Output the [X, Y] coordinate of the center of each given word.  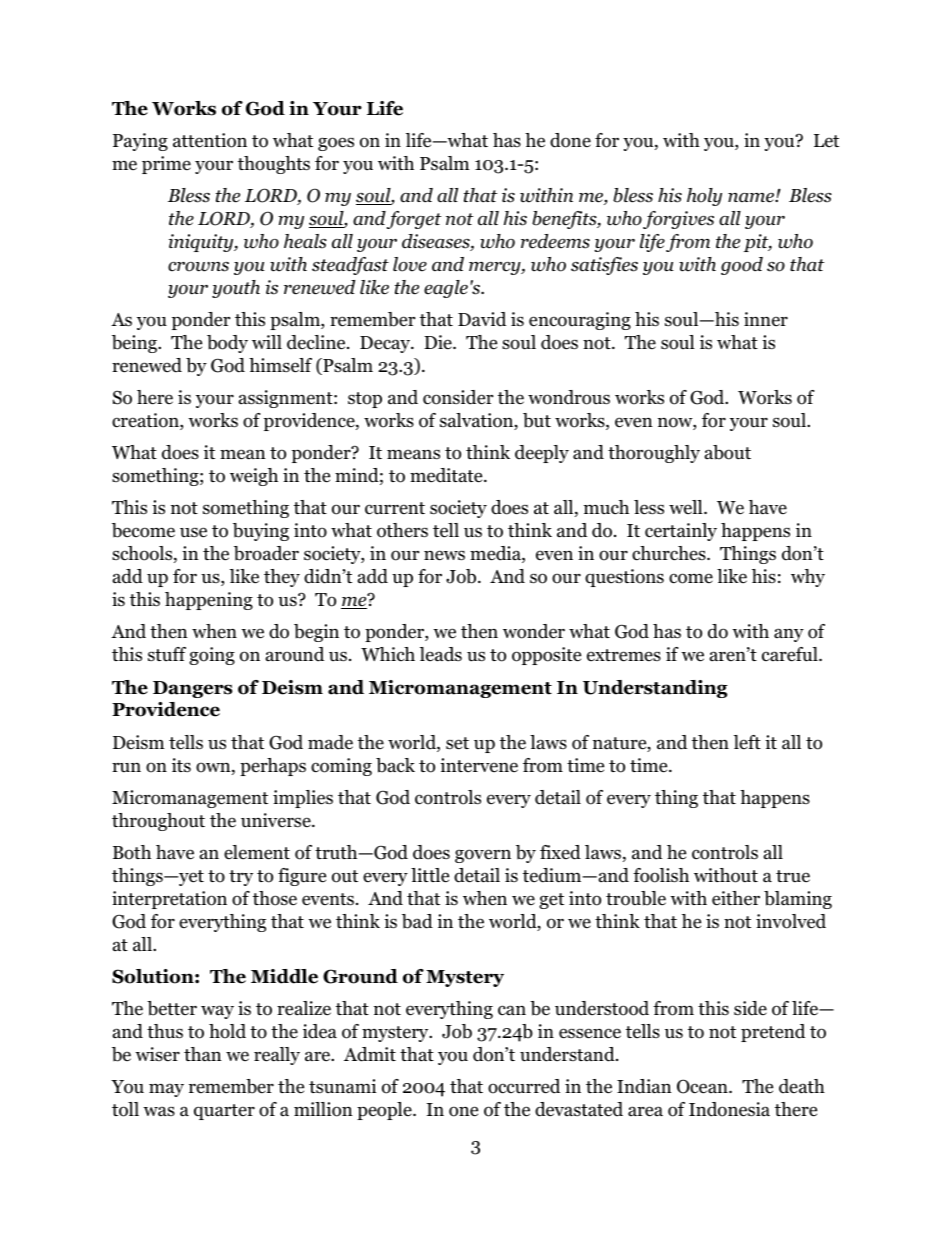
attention [210, 140]
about [728, 452]
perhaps [273, 767]
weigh [254, 477]
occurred [524, 1086]
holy [704, 197]
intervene [479, 765]
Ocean [703, 1086]
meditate [447, 475]
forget [414, 220]
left [747, 742]
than [203, 1054]
